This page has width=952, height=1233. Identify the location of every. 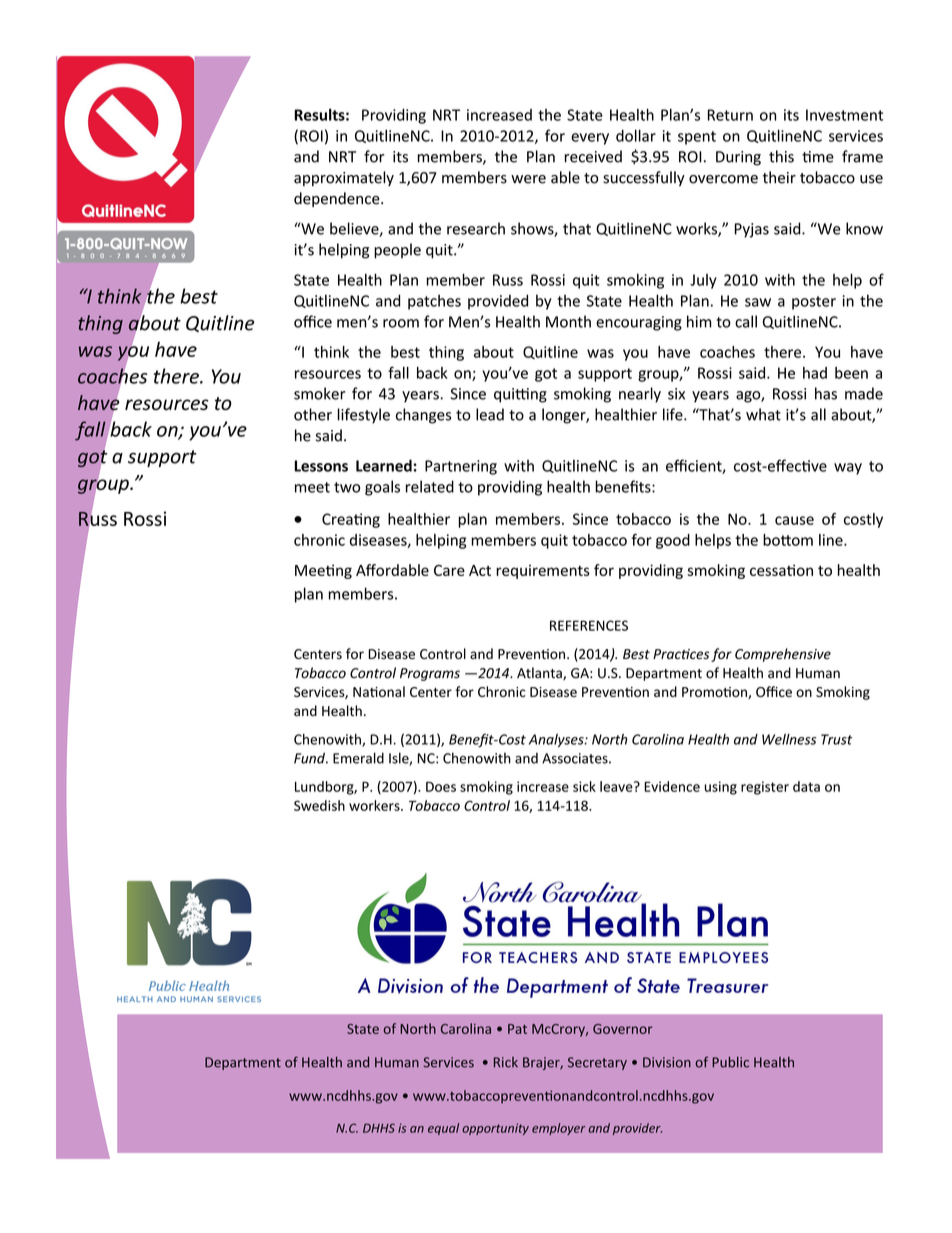
(590, 139).
